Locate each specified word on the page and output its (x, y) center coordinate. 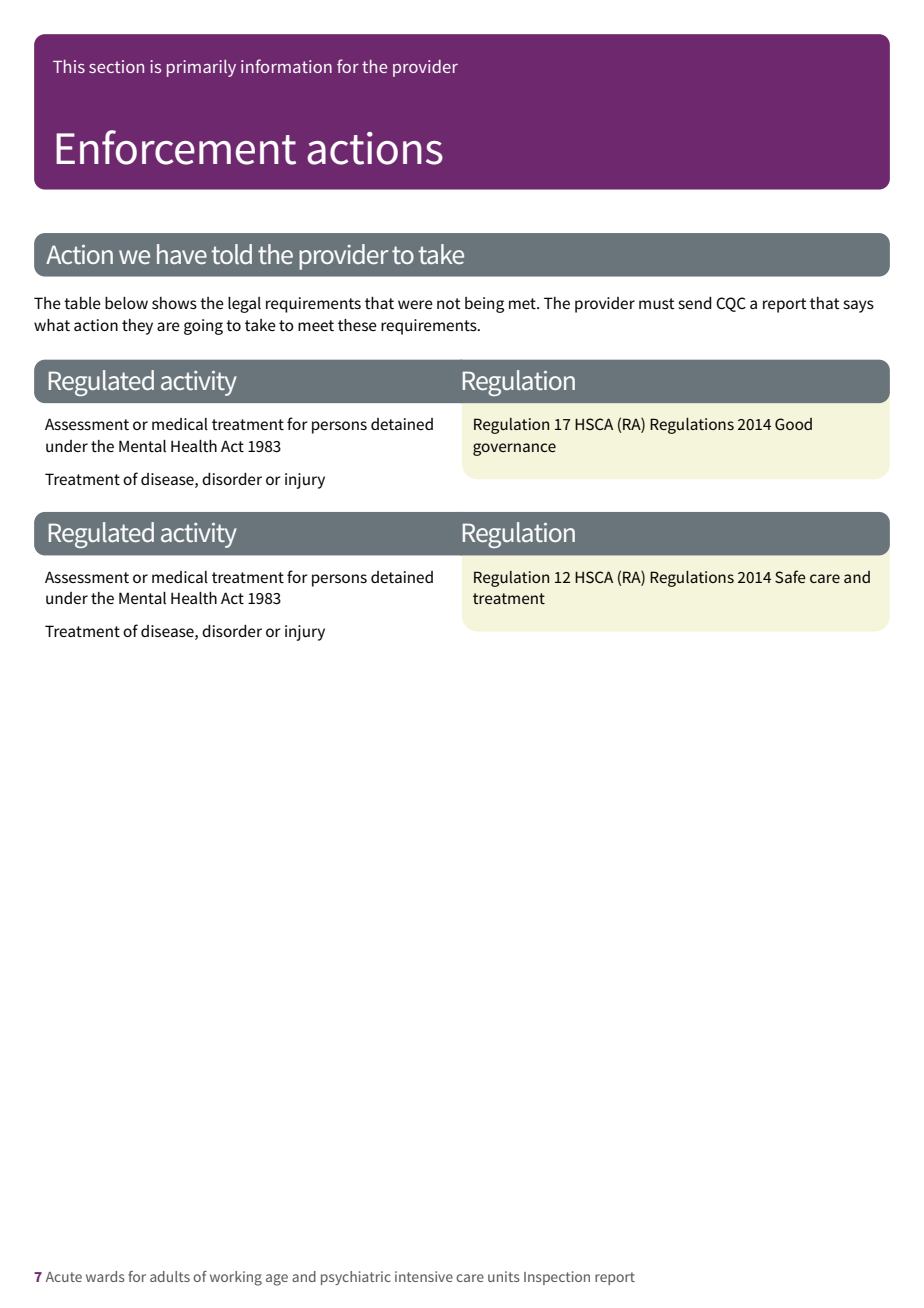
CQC (731, 304)
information (286, 66)
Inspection (557, 1278)
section (116, 66)
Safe (790, 576)
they (137, 327)
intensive (424, 1276)
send (695, 303)
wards (105, 1276)
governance (514, 449)
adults (170, 1276)
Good (793, 424)
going (203, 327)
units (504, 1276)
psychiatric (356, 1278)
